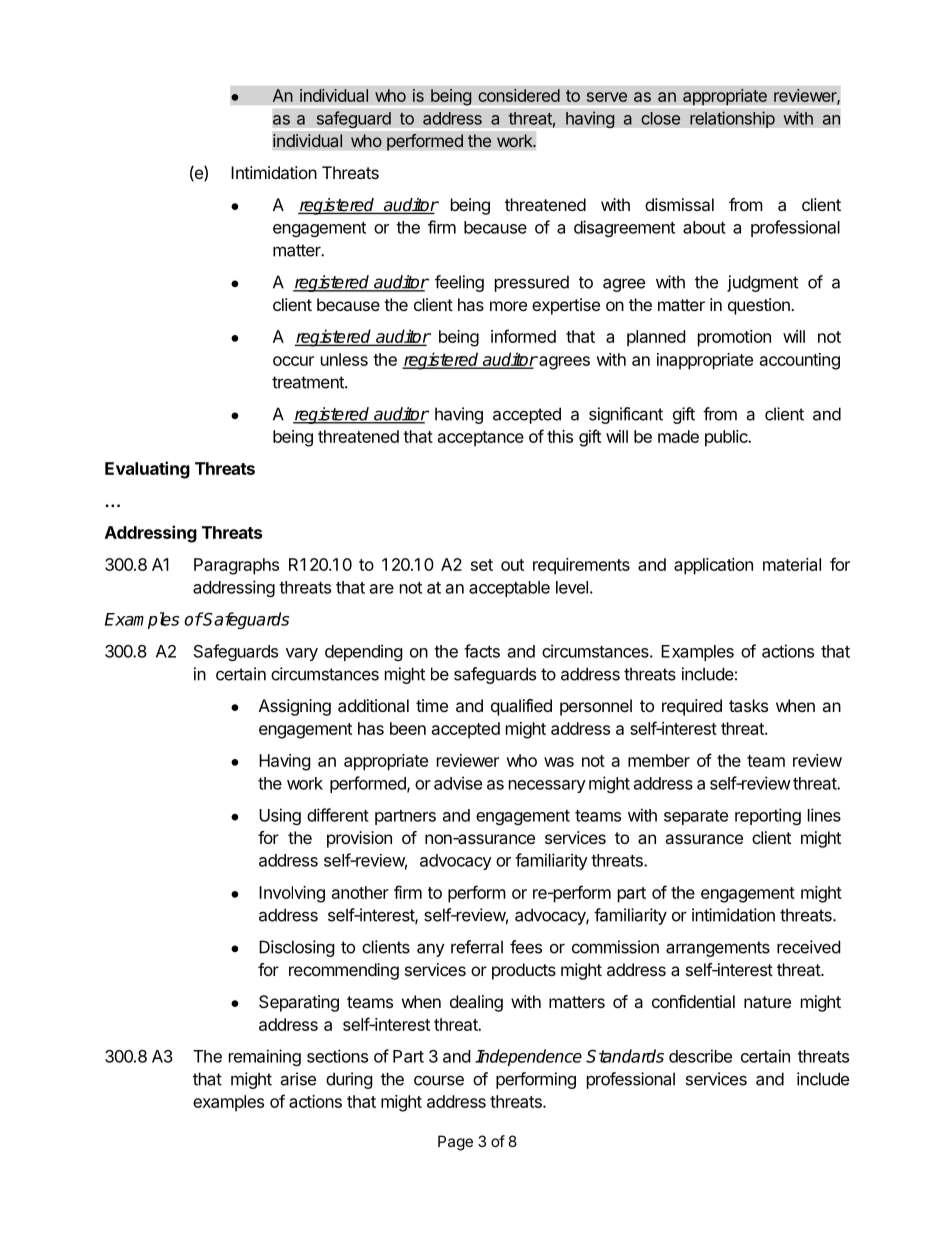  I want to click on serve, so click(607, 97).
